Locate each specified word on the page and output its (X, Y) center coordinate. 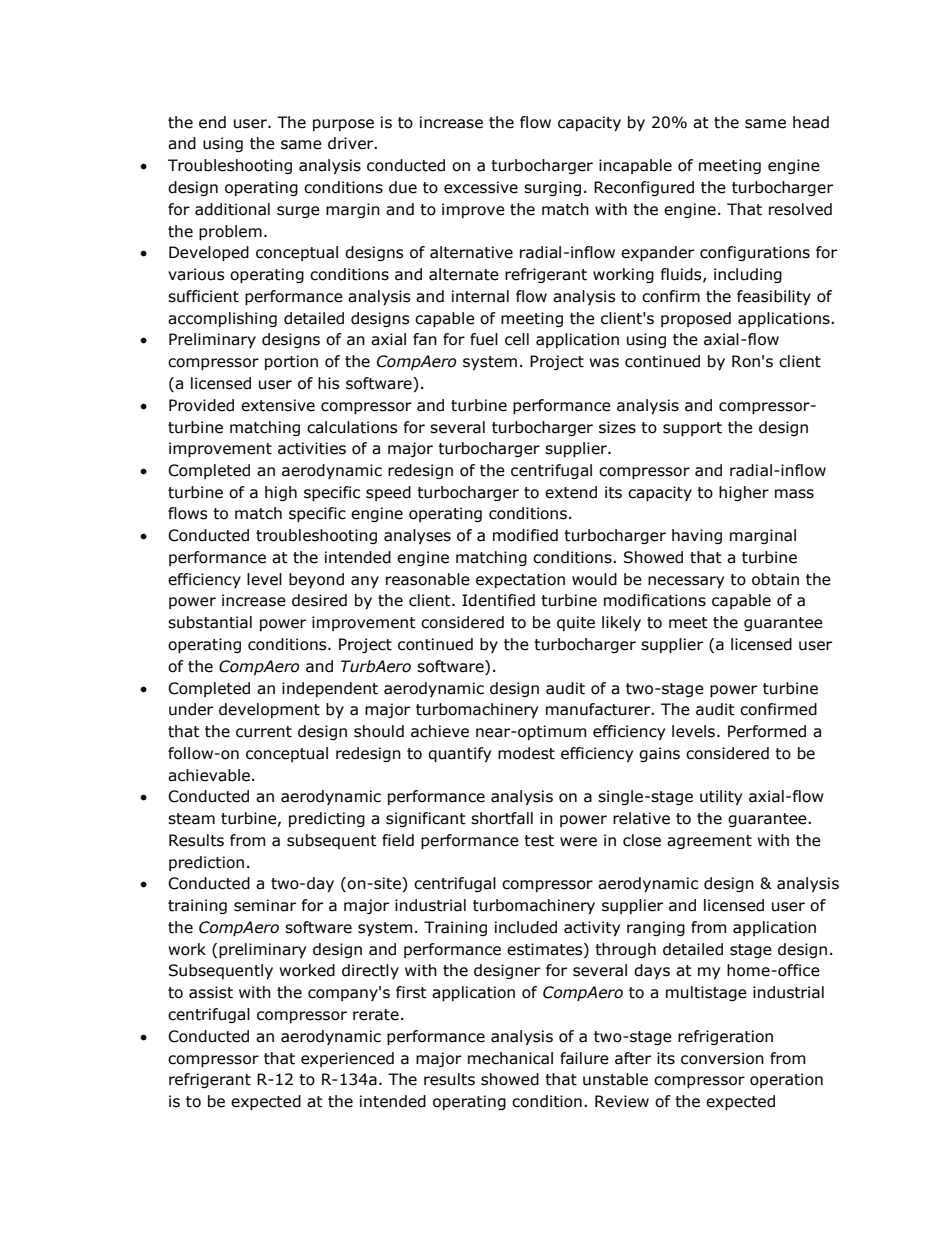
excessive (481, 187)
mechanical (510, 1058)
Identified (498, 600)
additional (232, 209)
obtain (775, 579)
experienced (347, 1059)
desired (319, 600)
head (811, 122)
